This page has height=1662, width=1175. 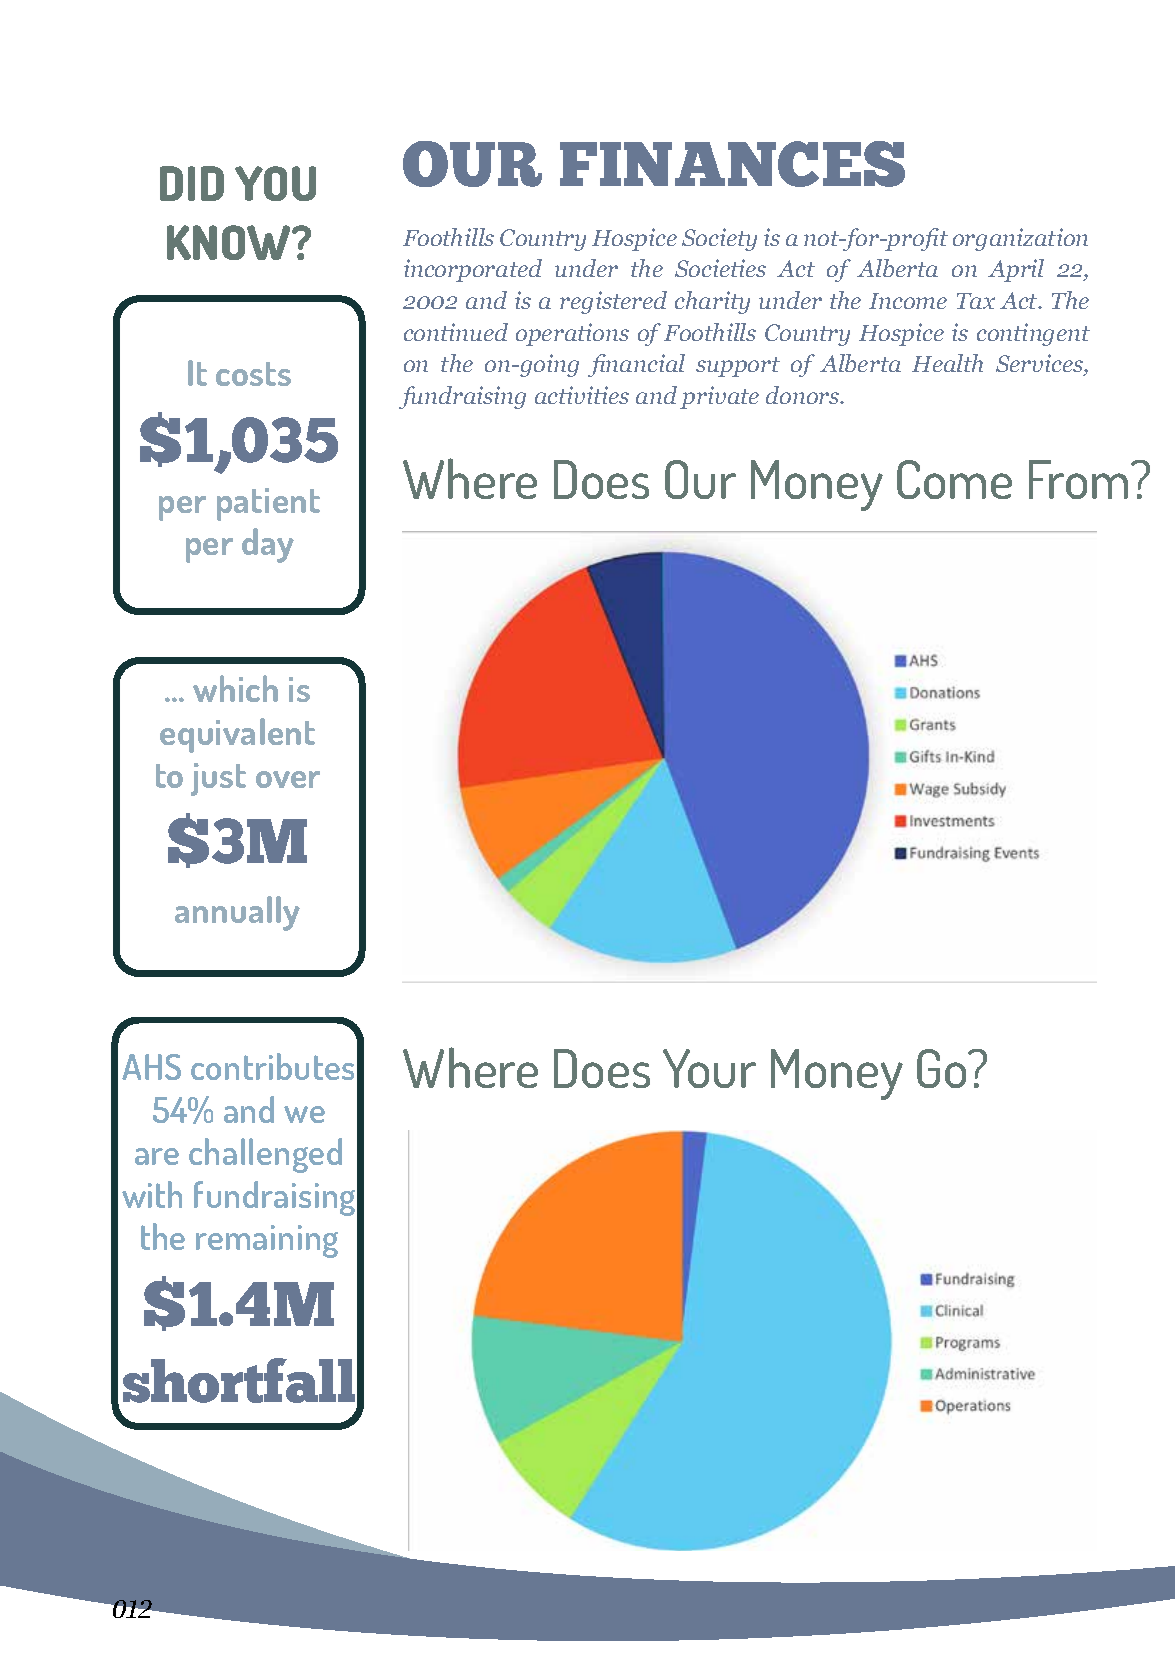 What do you see at coordinates (267, 1241) in the page?
I see `remaining` at bounding box center [267, 1241].
